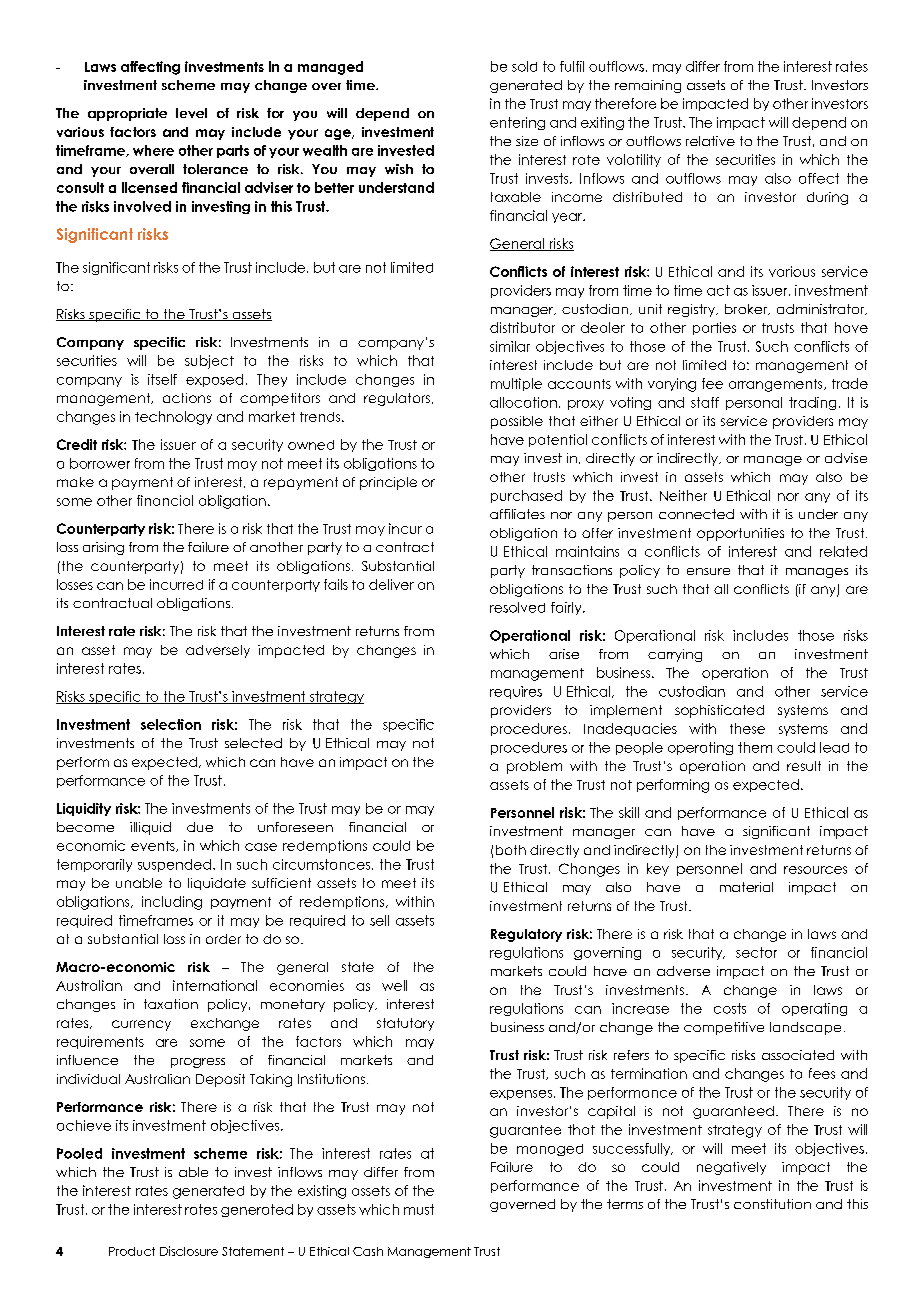  What do you see at coordinates (191, 113) in the image?
I see `level` at bounding box center [191, 113].
